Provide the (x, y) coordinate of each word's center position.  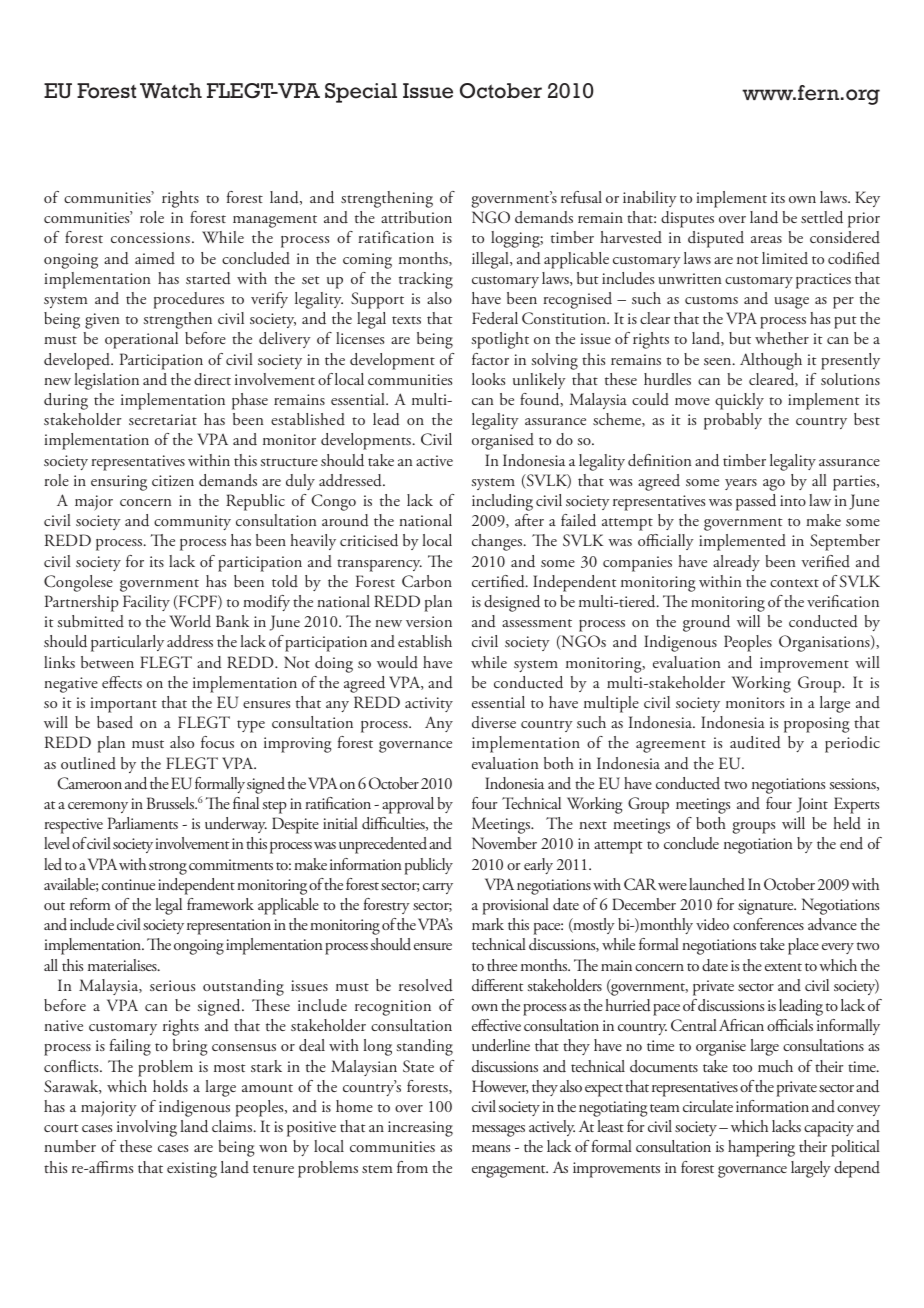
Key (867, 199)
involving (147, 1128)
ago (774, 485)
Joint (812, 805)
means (491, 1148)
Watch (171, 91)
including (502, 502)
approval (408, 805)
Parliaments (143, 823)
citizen (173, 480)
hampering (761, 1148)
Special (361, 93)
